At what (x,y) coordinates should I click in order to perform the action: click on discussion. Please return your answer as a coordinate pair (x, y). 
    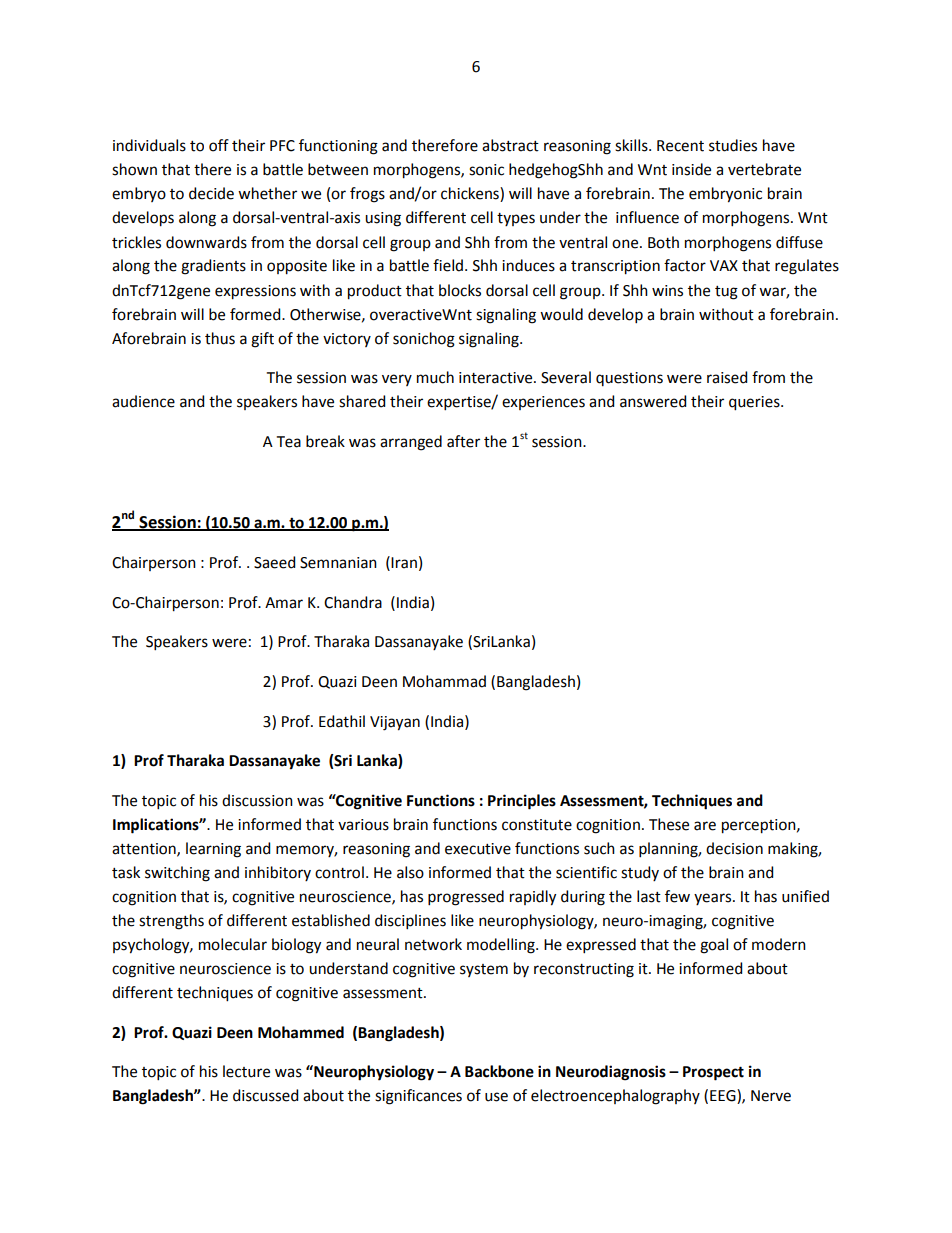
    Looking at the image, I should click on (257, 800).
